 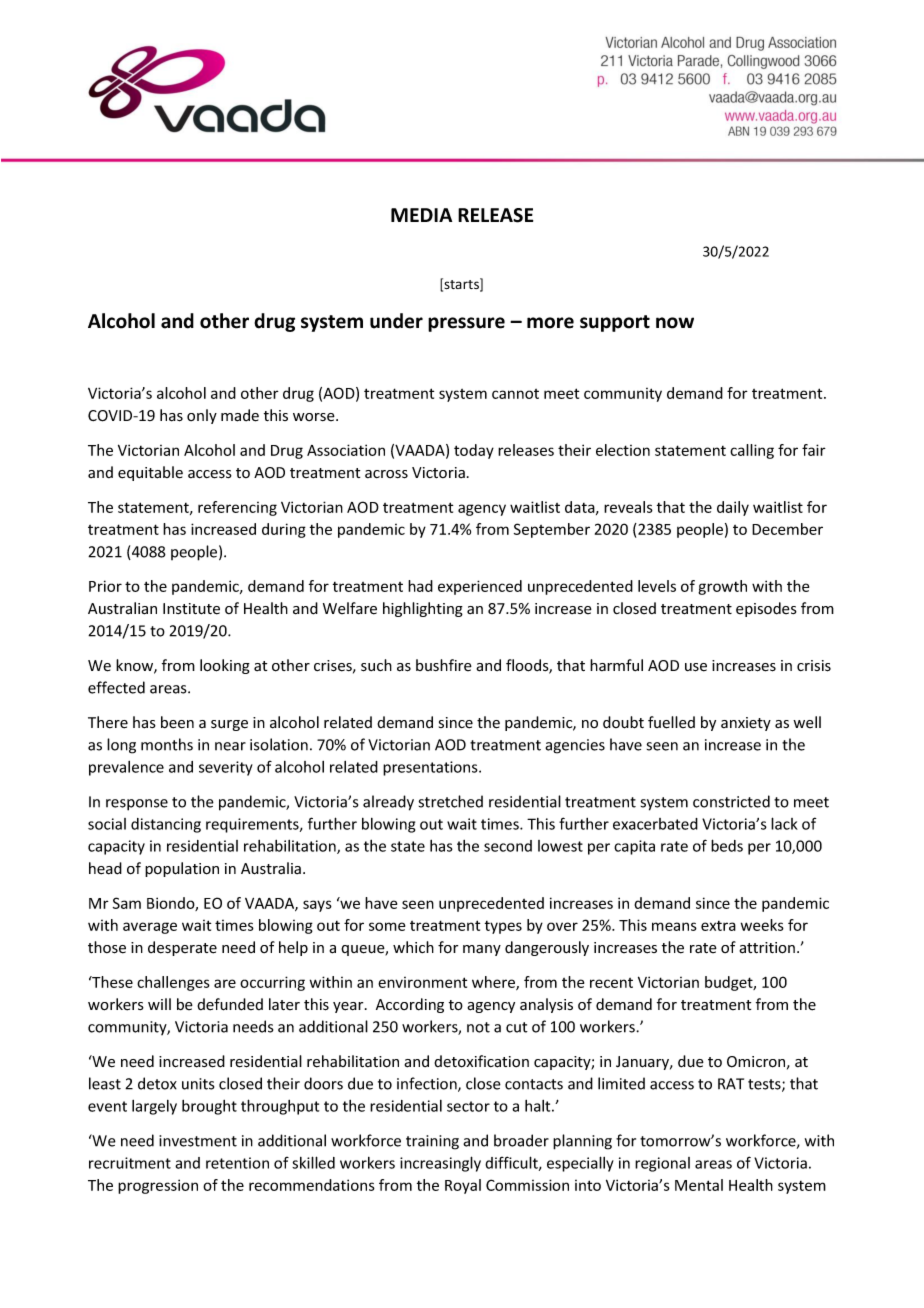 What do you see at coordinates (421, 215) in the document?
I see `MEDIA` at bounding box center [421, 215].
